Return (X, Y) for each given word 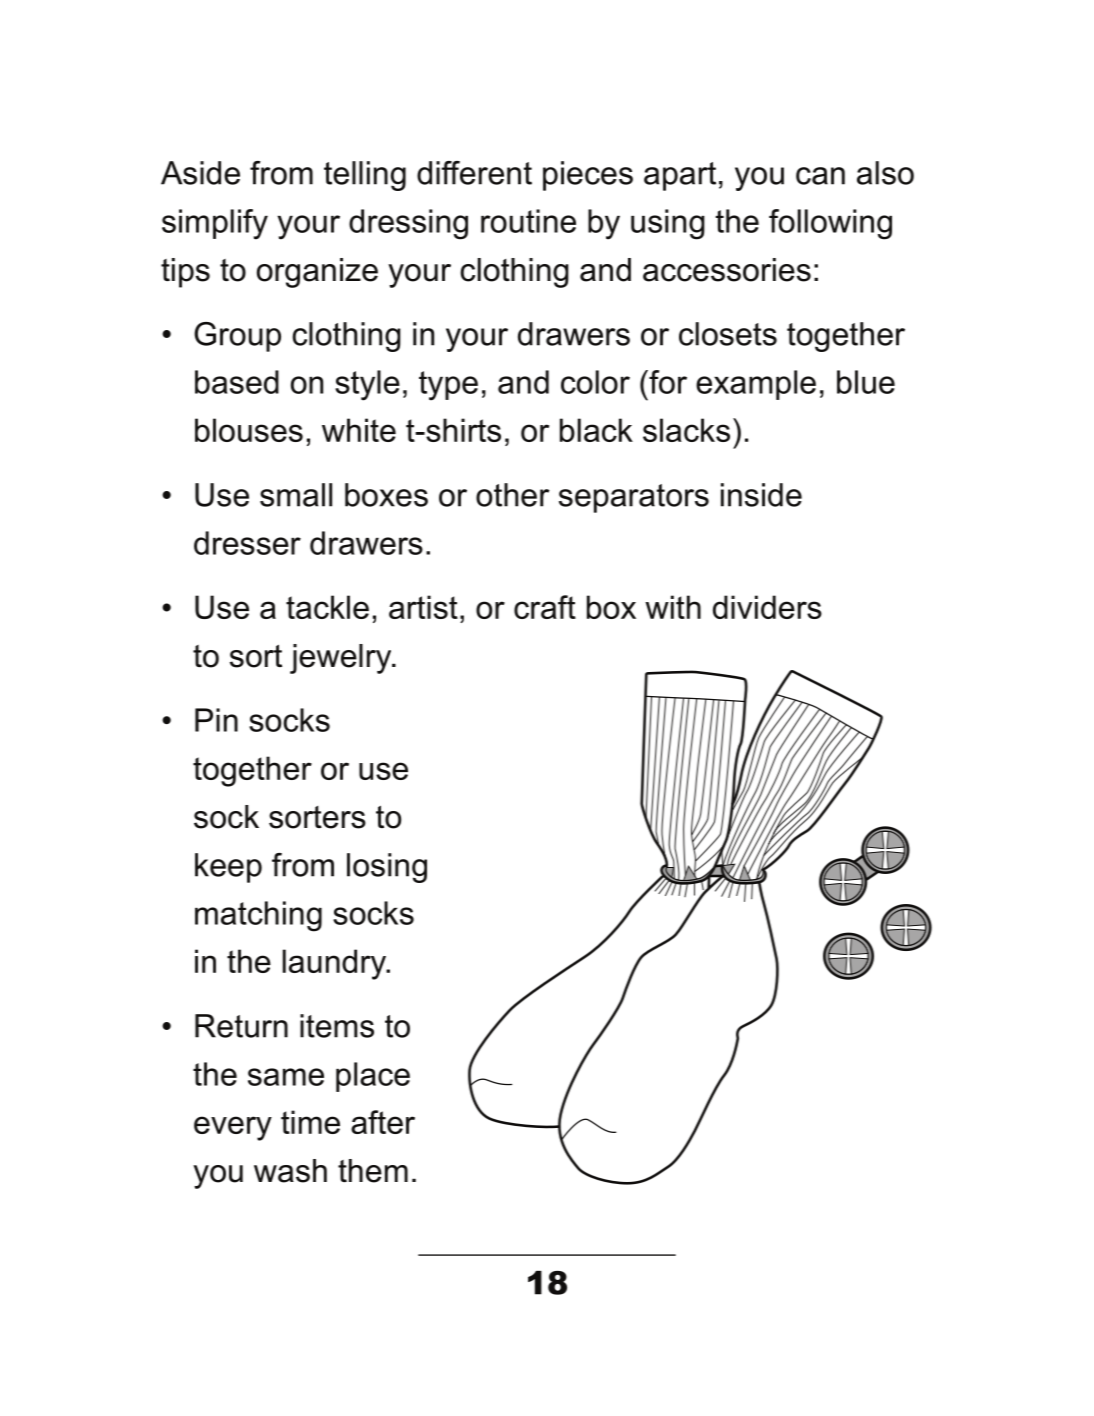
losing (387, 868)
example (756, 385)
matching (258, 916)
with (673, 607)
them (373, 1171)
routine (528, 221)
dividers (767, 607)
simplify (215, 224)
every (233, 1128)
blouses (249, 430)
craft (545, 607)
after (383, 1122)
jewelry (342, 659)
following (830, 224)
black (596, 430)
